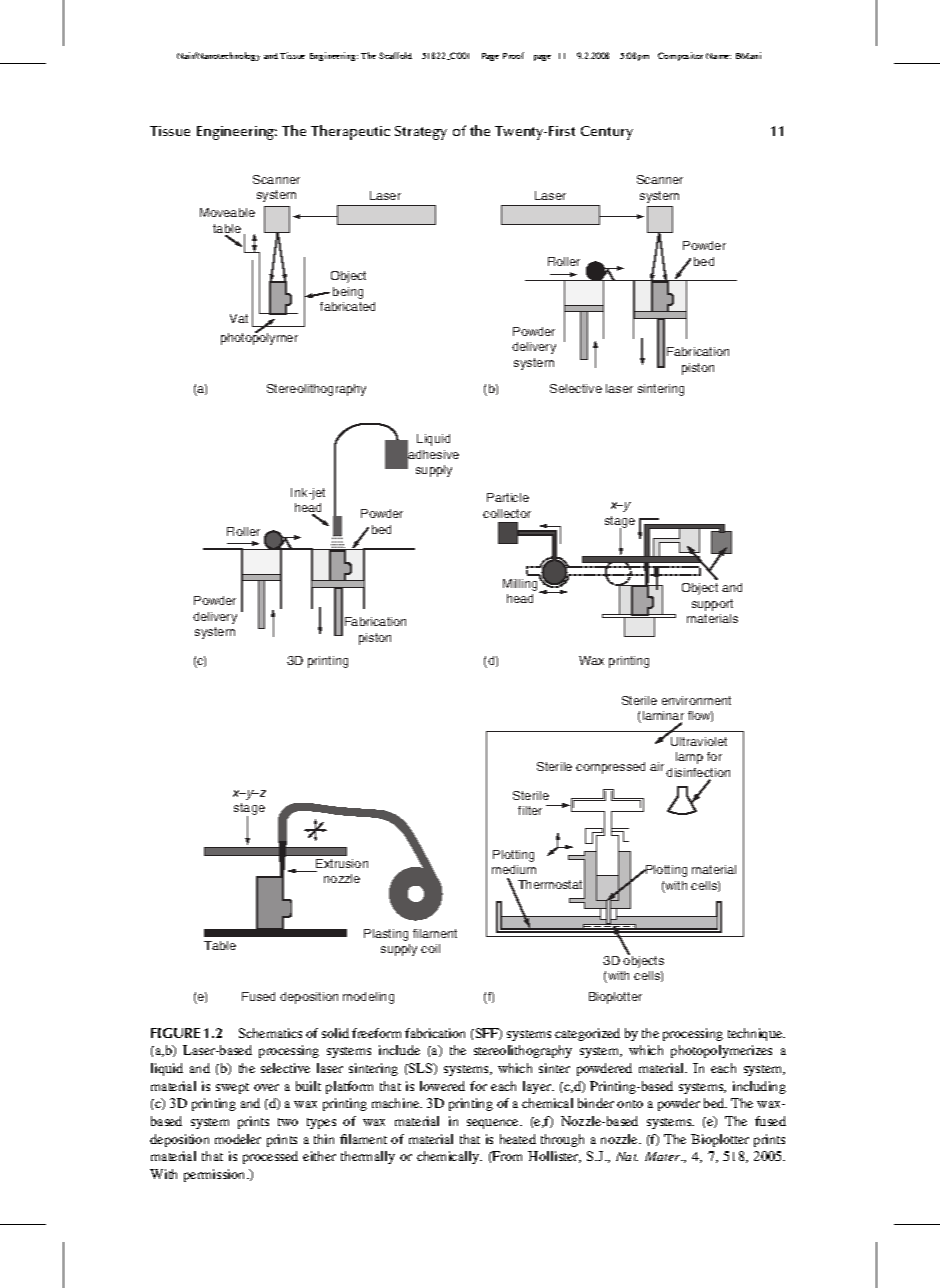 The height and width of the screenshot is (1288, 940). I want to click on fabricated, so click(347, 306).
